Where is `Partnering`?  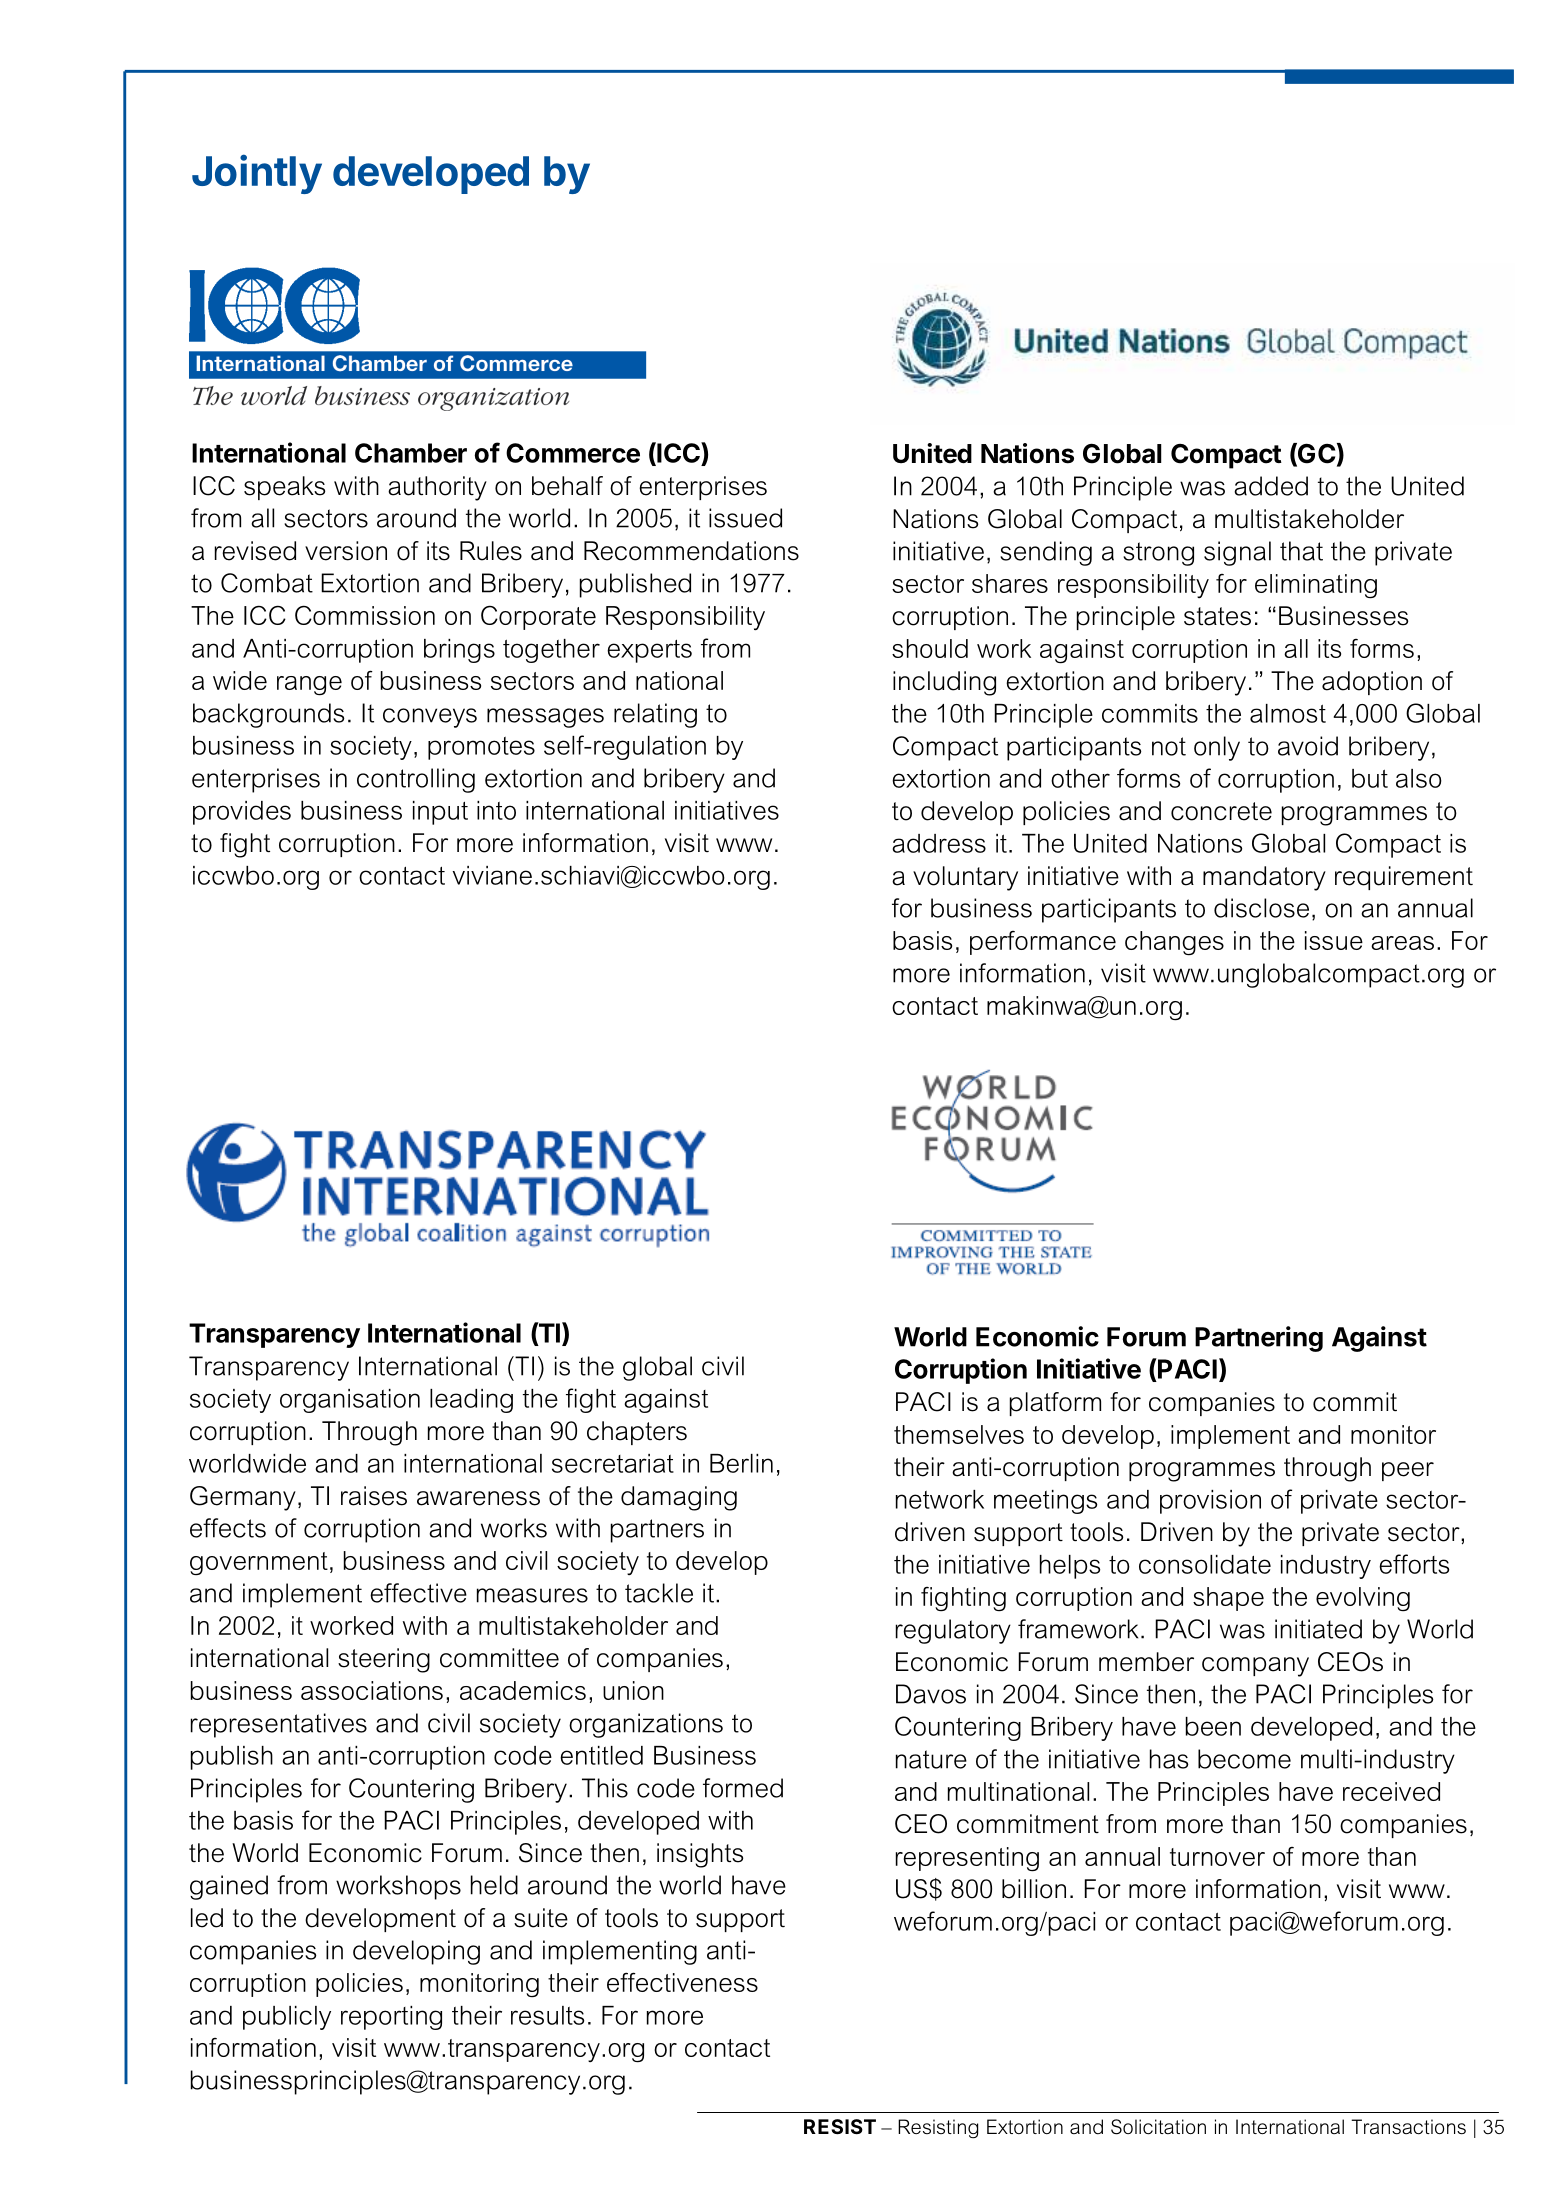
Partnering is located at coordinates (1259, 1339).
